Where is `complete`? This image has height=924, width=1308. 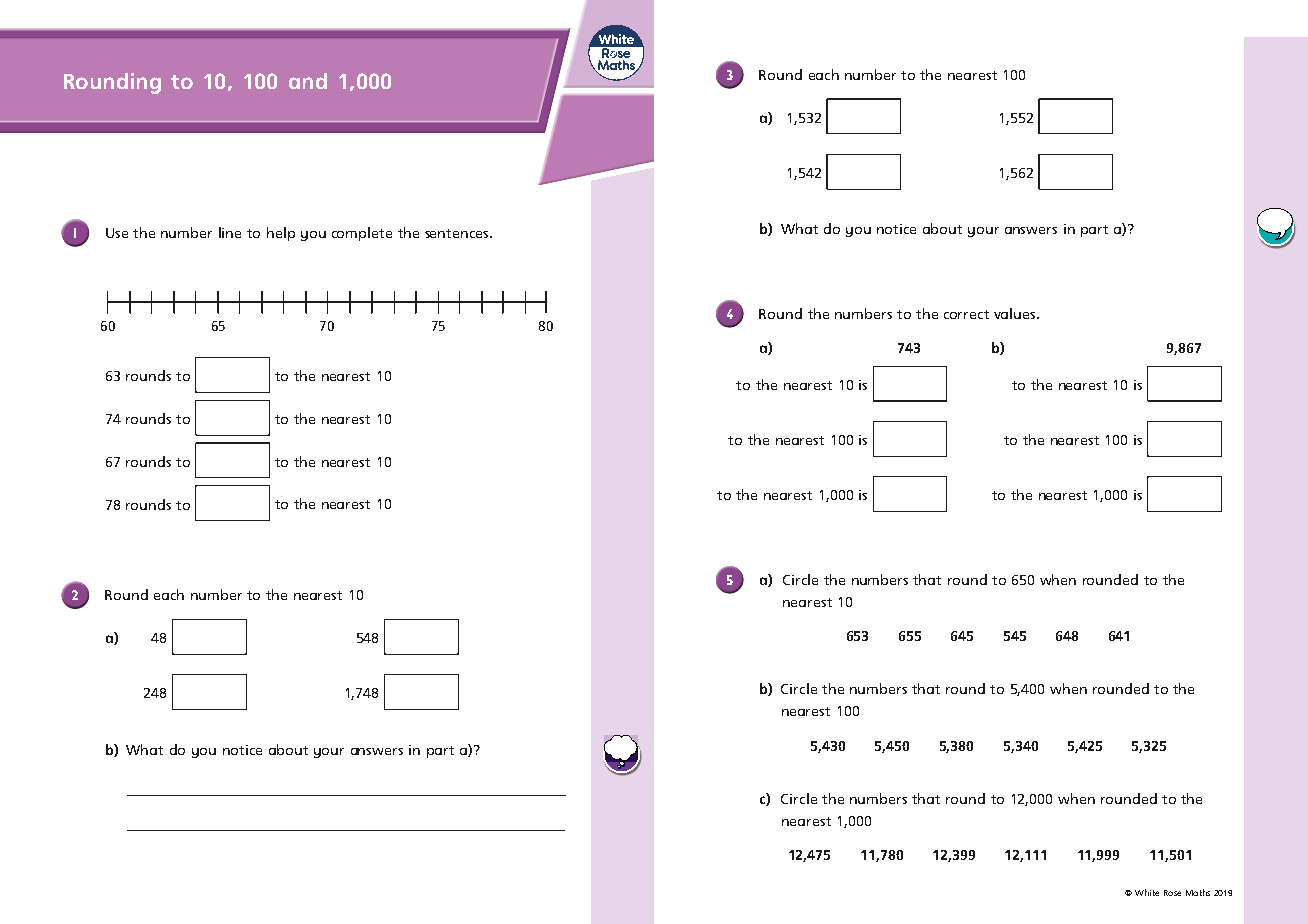
complete is located at coordinates (362, 234).
